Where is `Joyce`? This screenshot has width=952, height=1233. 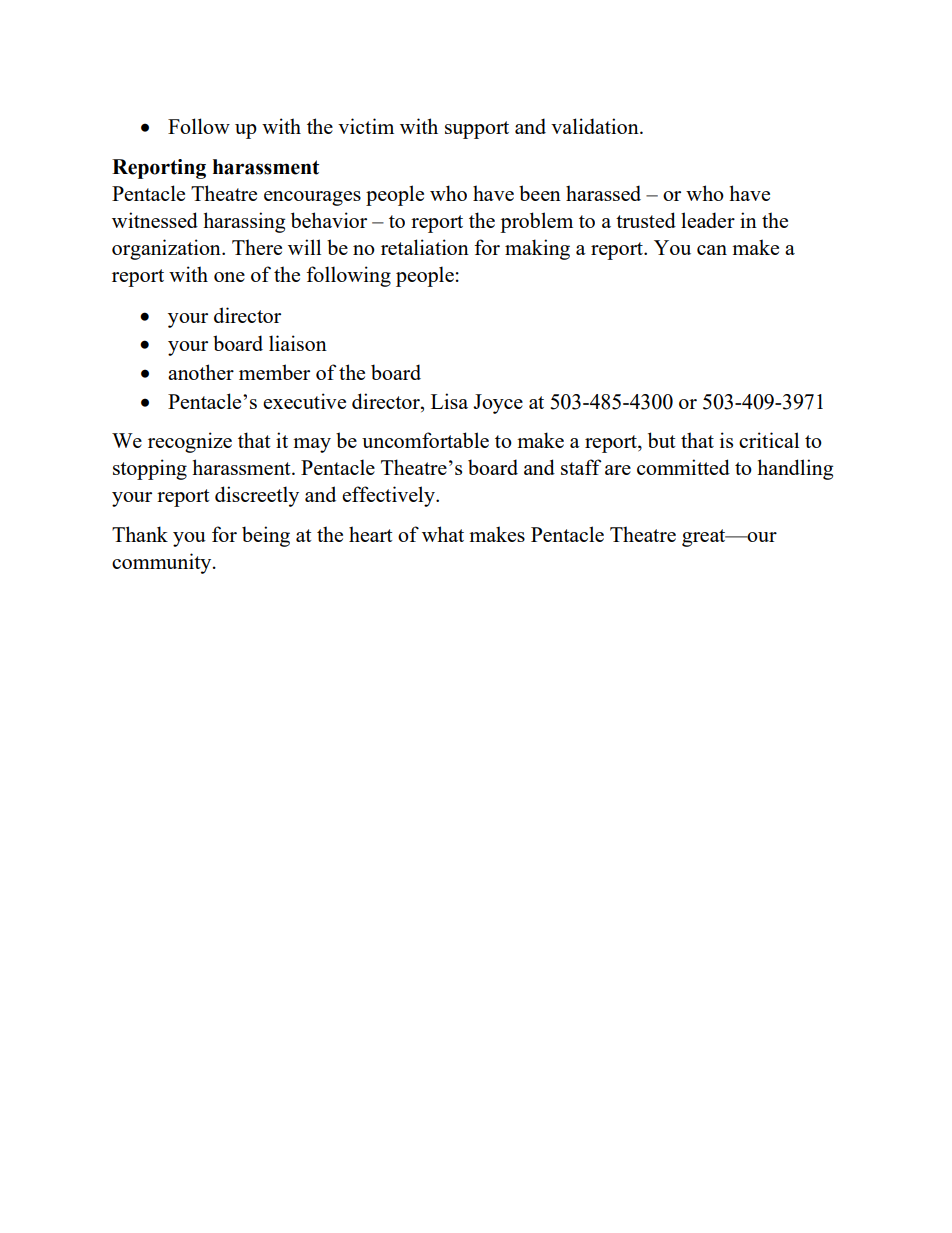
Joyce is located at coordinates (498, 404).
